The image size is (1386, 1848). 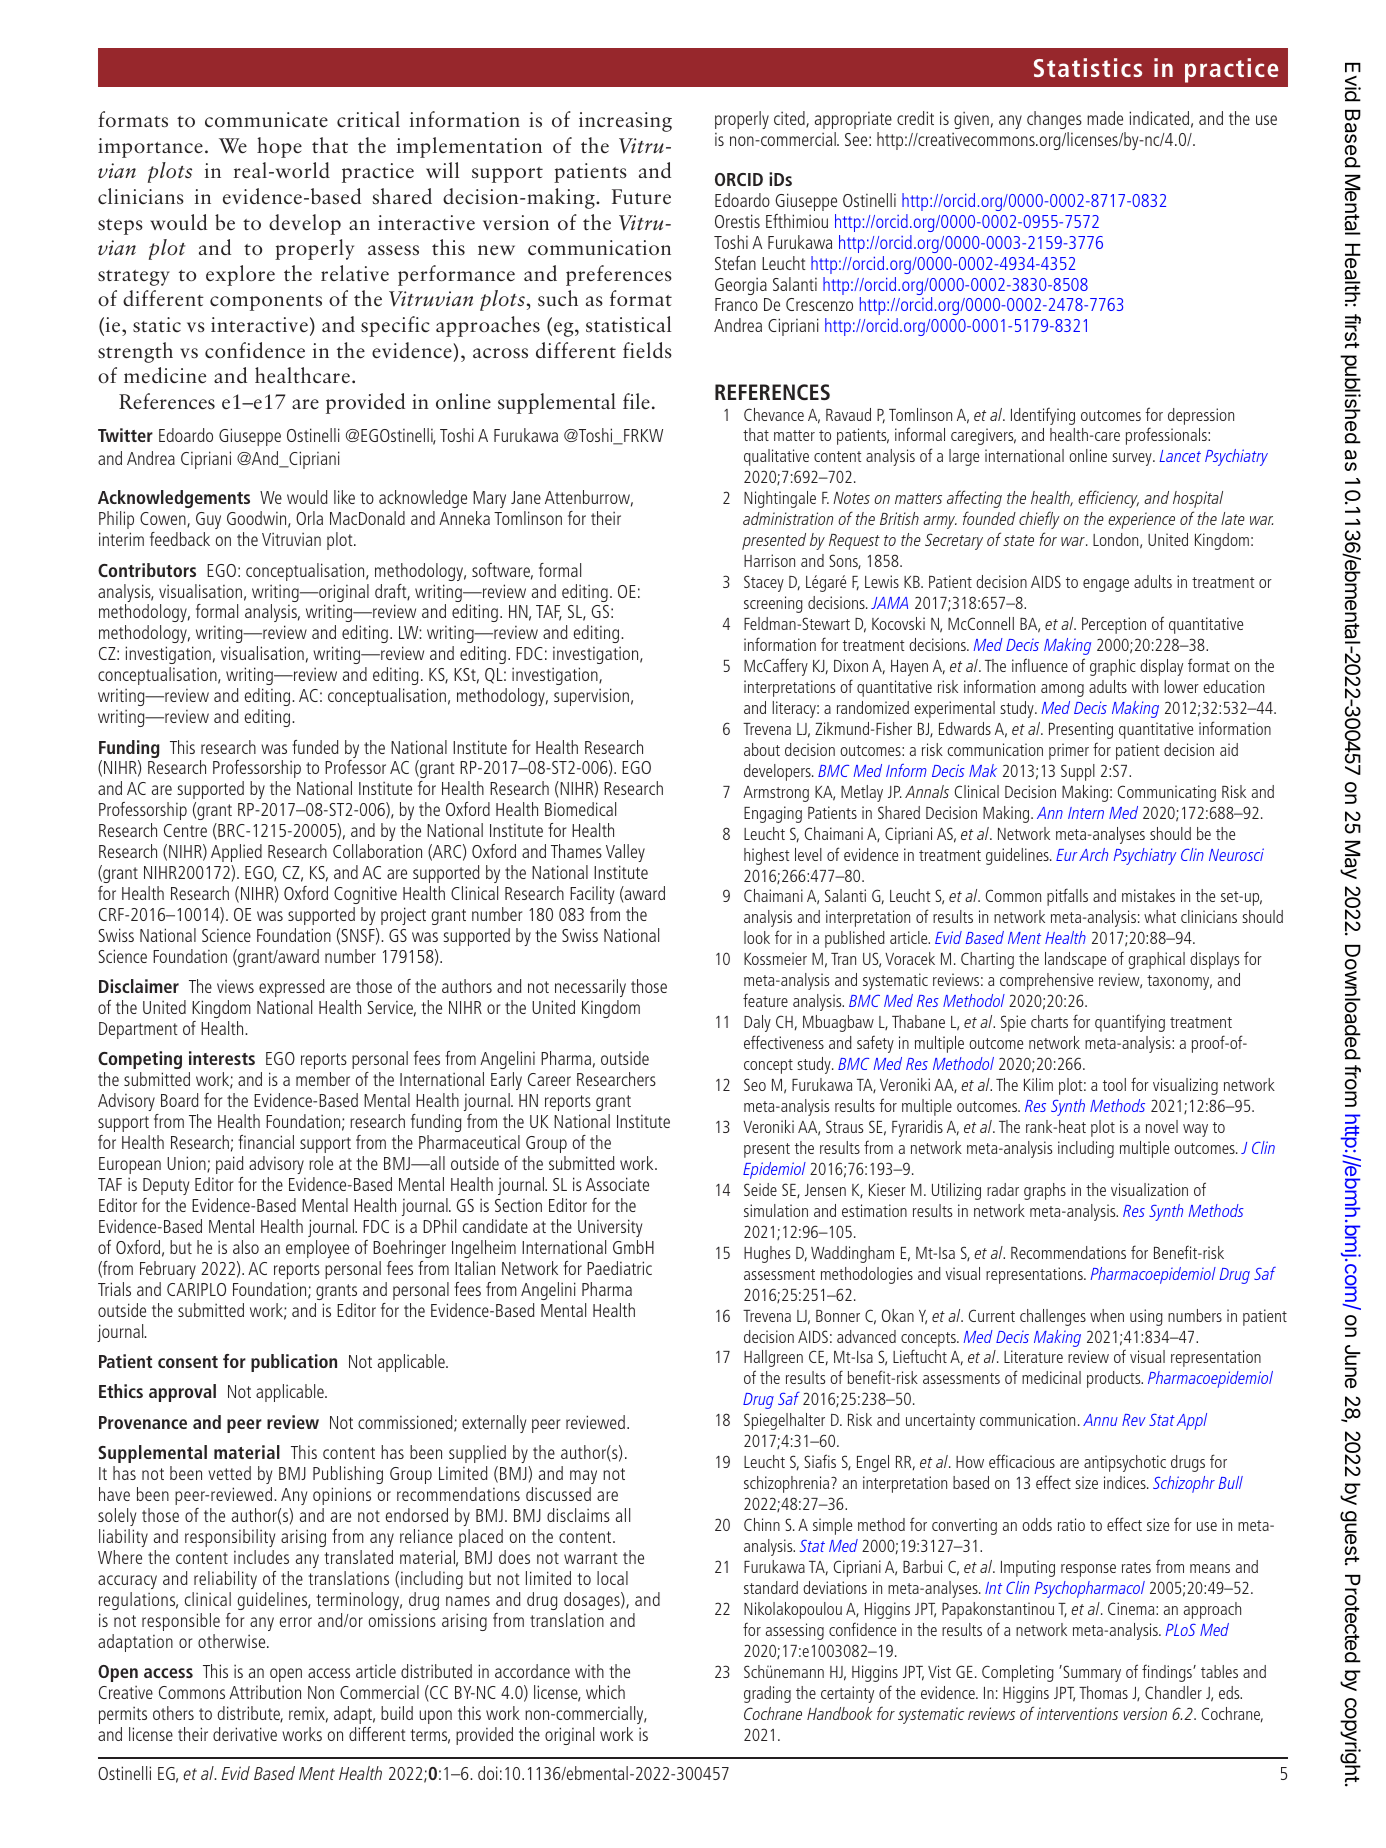 I want to click on Attribution, so click(x=265, y=1692).
